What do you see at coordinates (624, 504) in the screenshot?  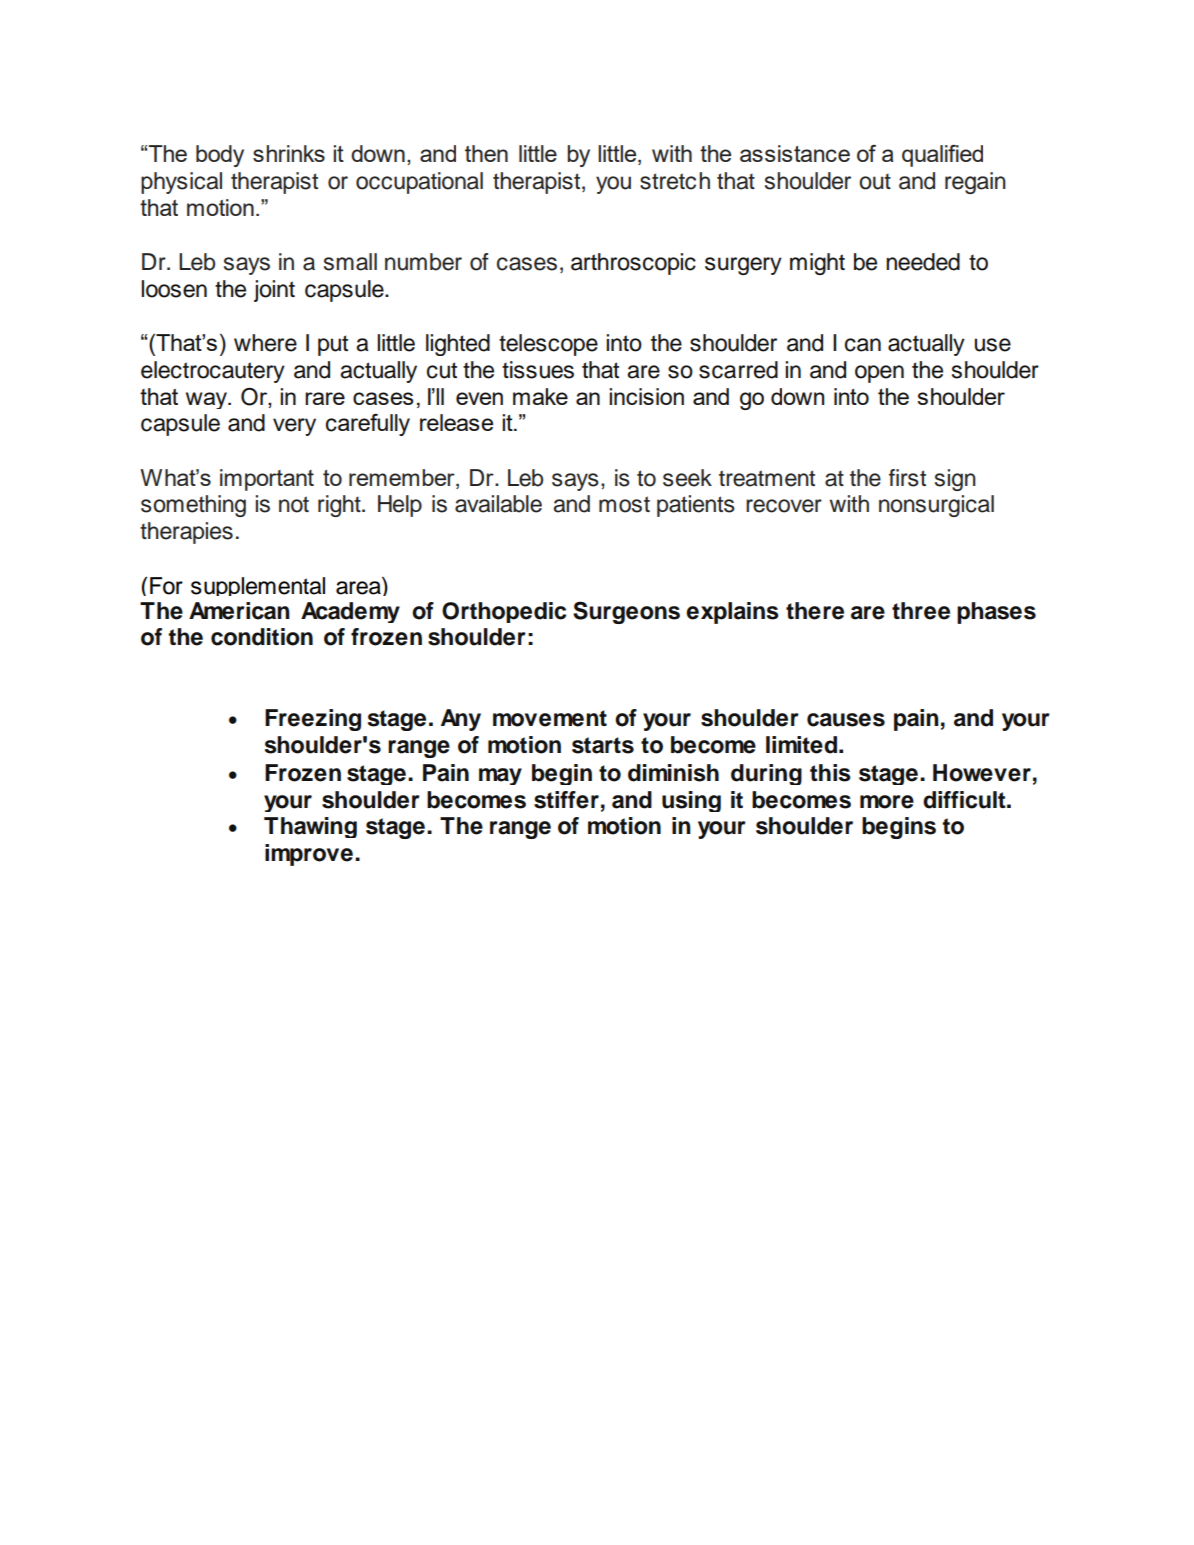 I see `most` at bounding box center [624, 504].
